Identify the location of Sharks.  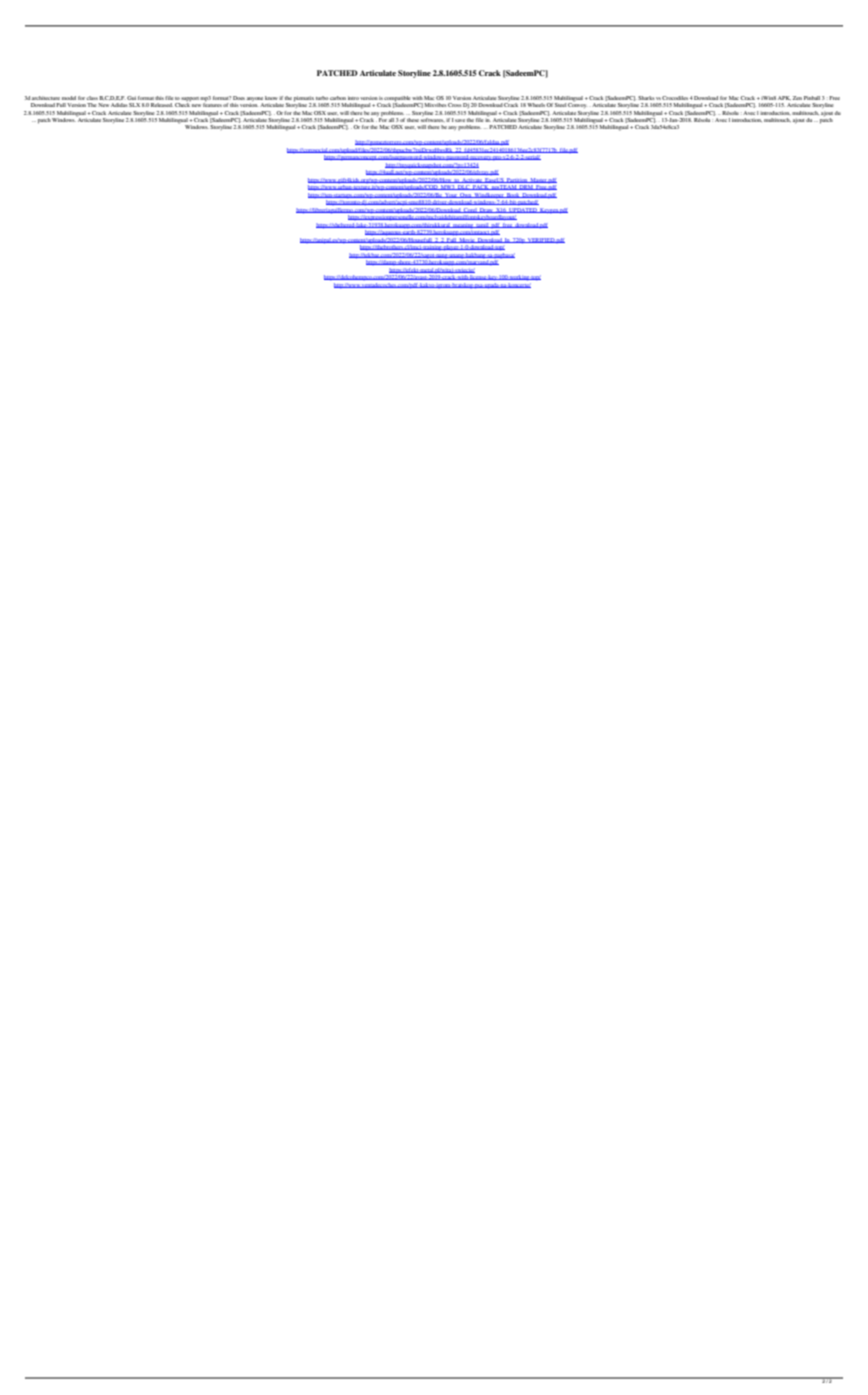
(646, 98).
